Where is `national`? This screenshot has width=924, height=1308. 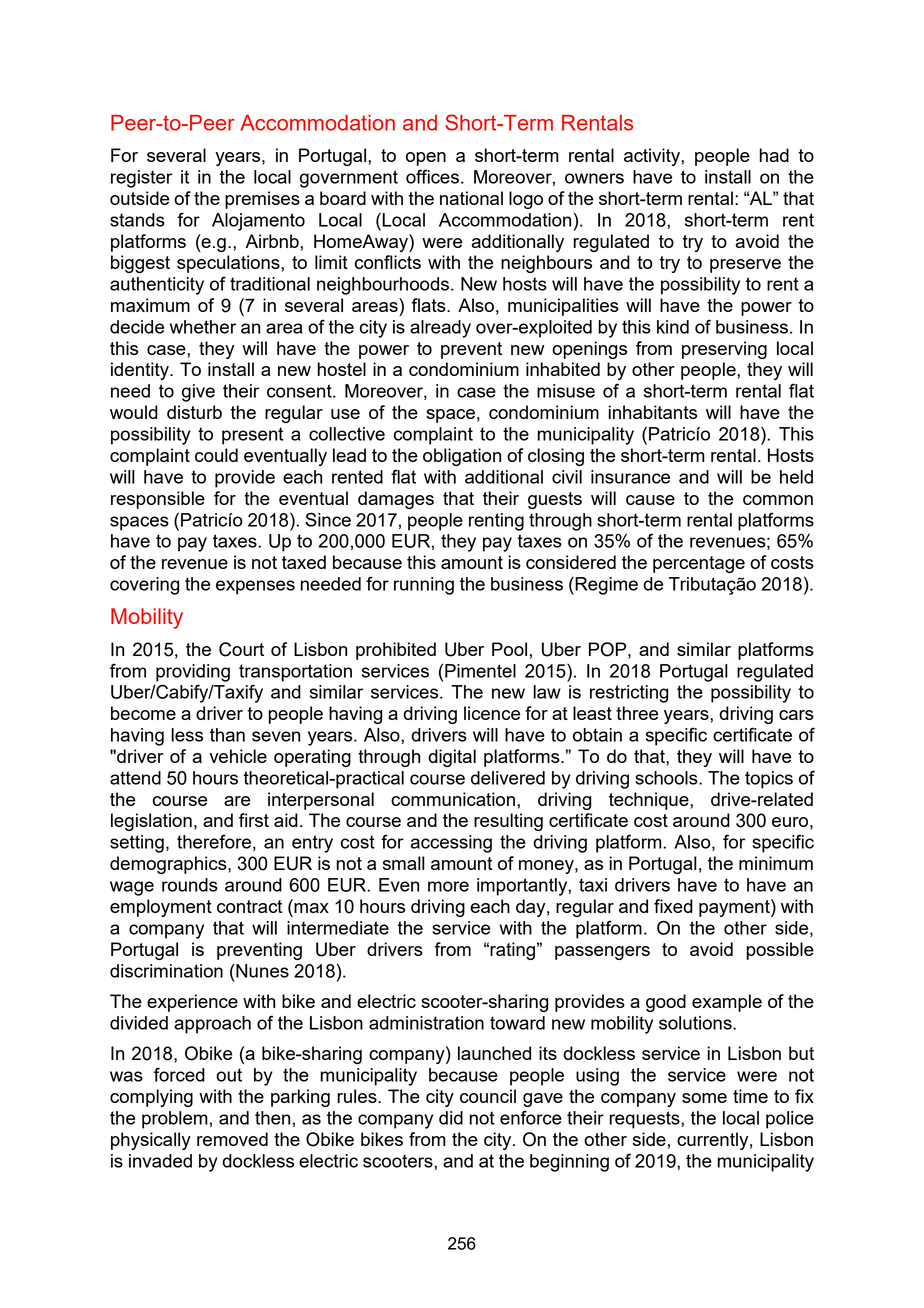 national is located at coordinates (471, 198).
